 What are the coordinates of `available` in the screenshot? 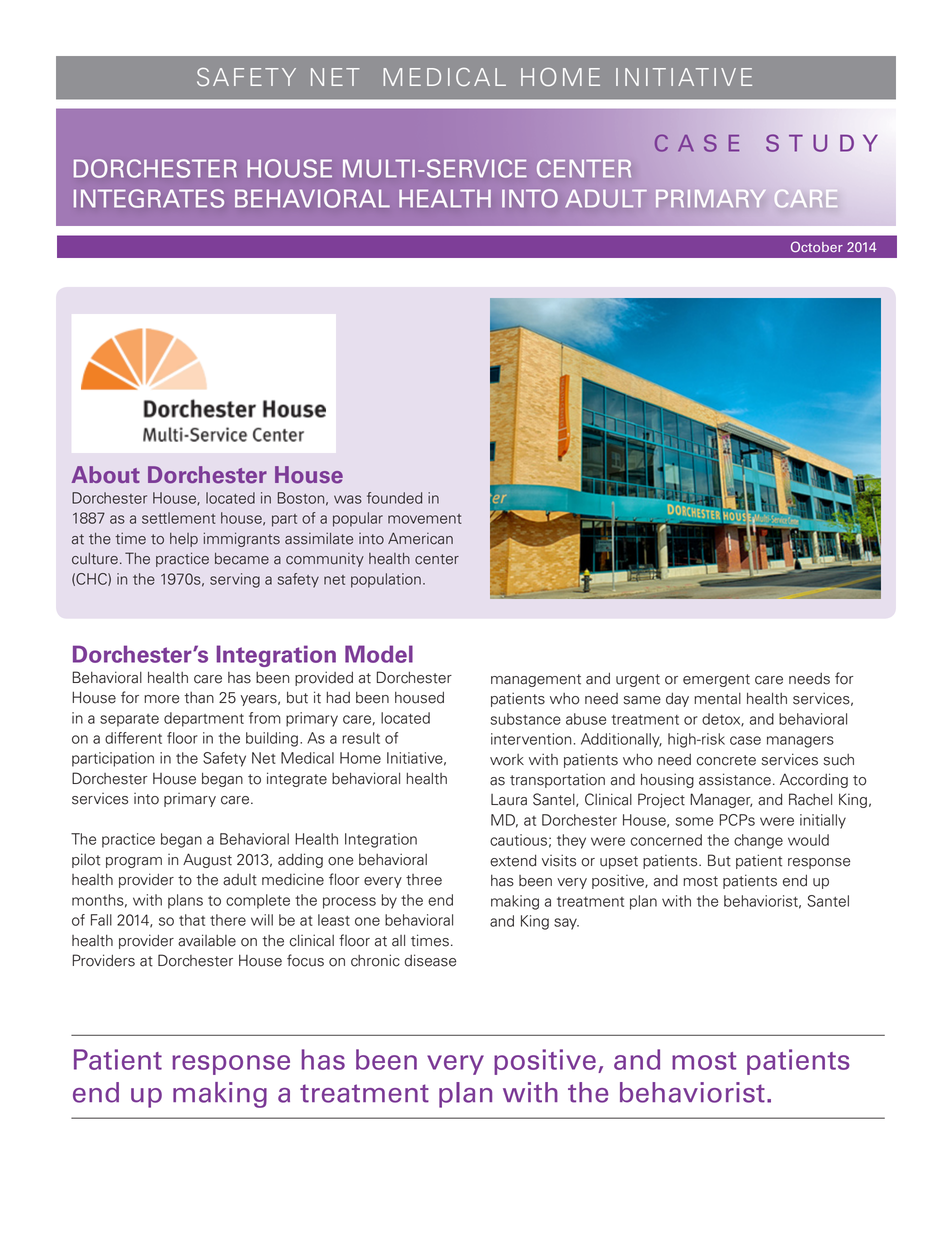 It's located at (207, 940).
